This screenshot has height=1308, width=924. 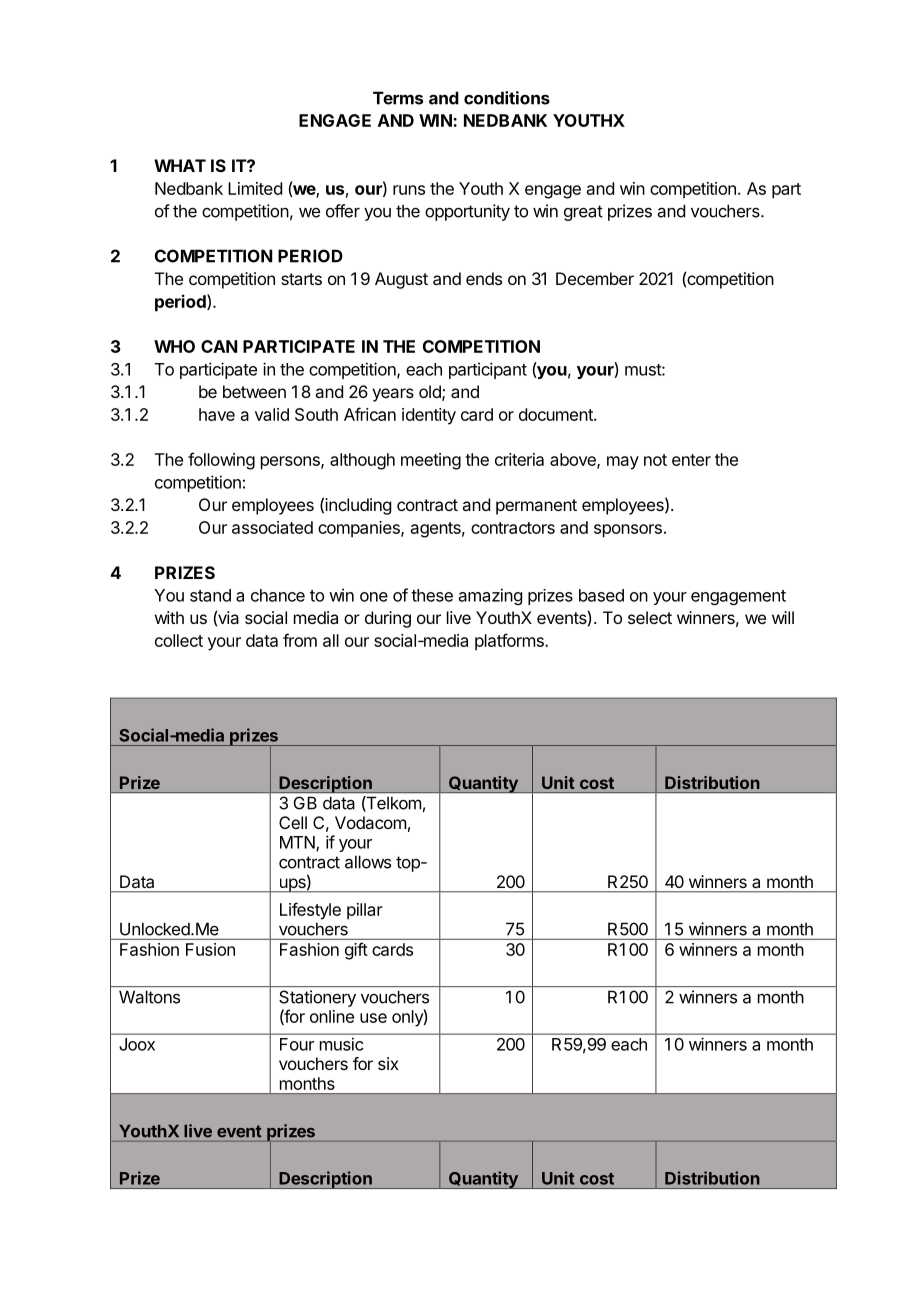 What do you see at coordinates (583, 213) in the screenshot?
I see `great` at bounding box center [583, 213].
